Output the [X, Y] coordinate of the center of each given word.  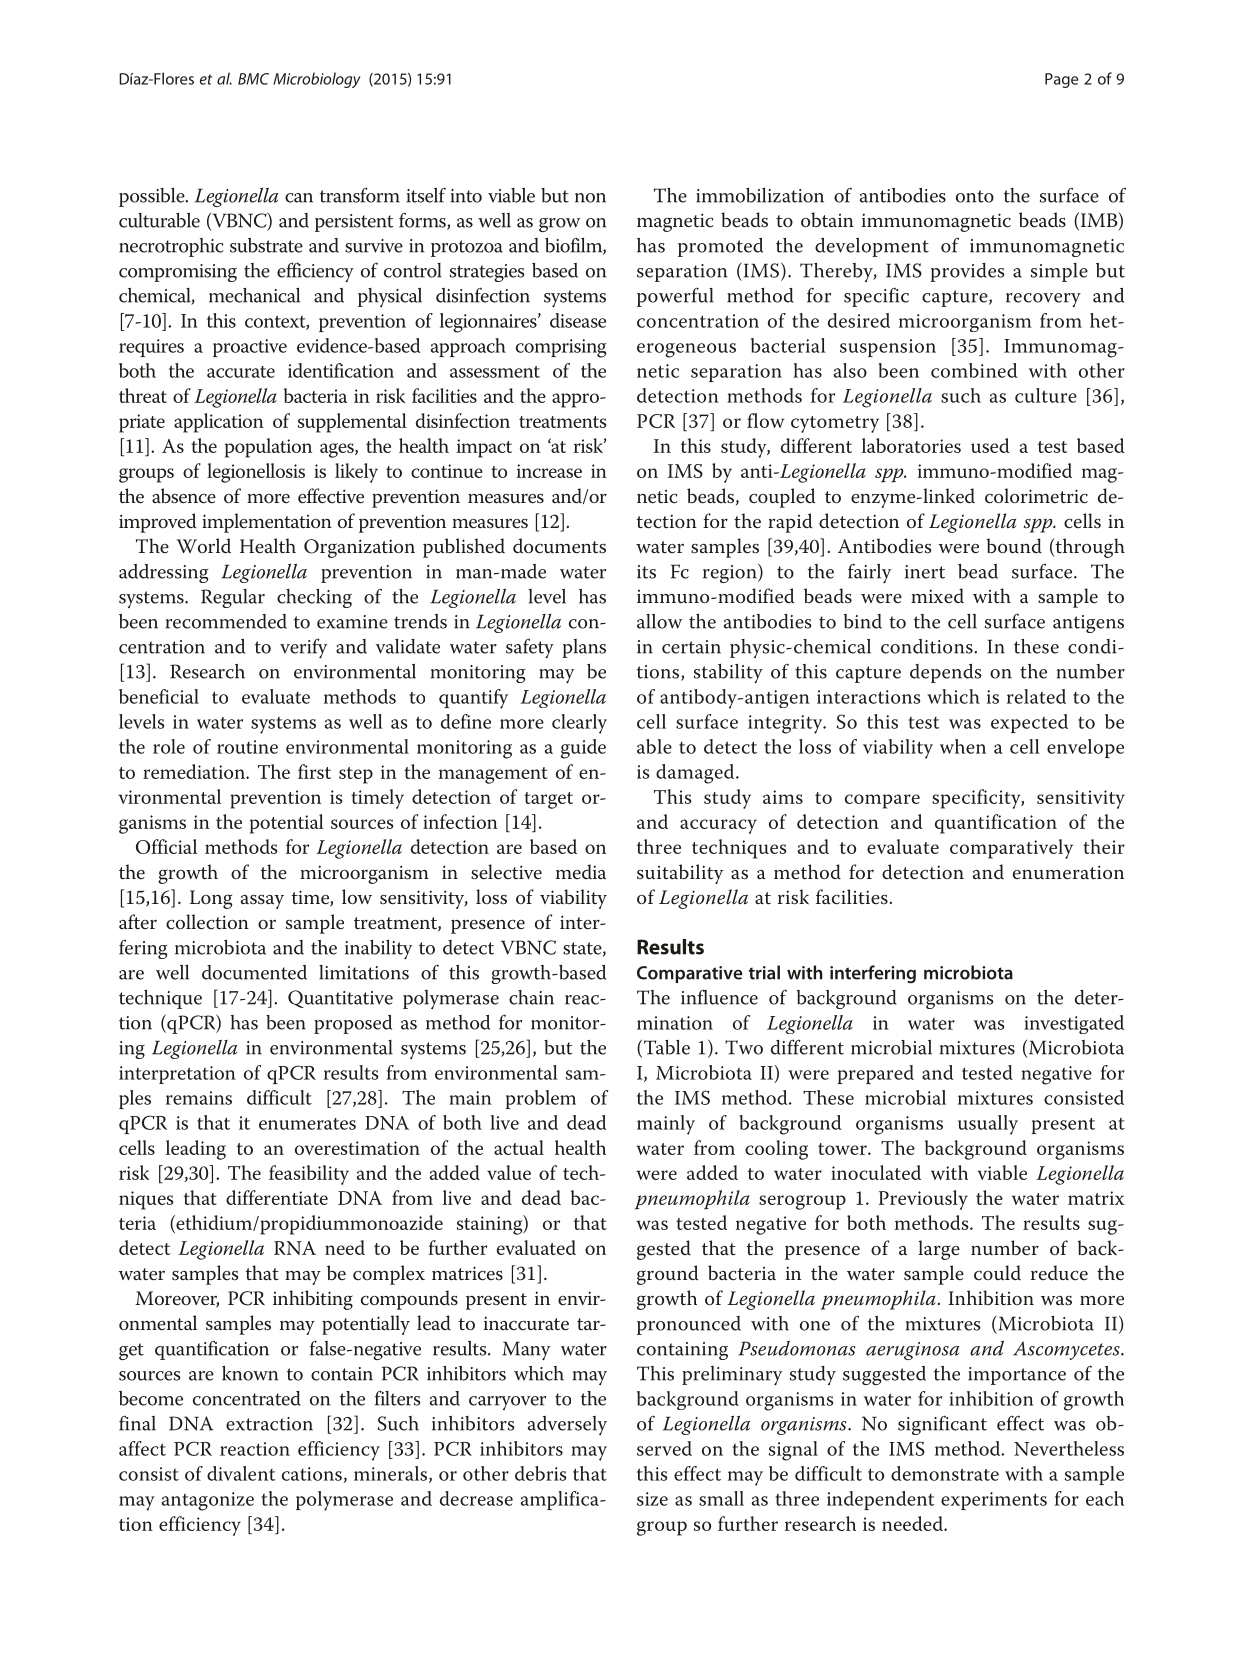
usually [988, 1125]
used [990, 445]
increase [549, 471]
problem [541, 1099]
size [652, 1499]
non [590, 198]
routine [247, 747]
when [963, 746]
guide [583, 749]
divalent [241, 1473]
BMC [253, 79]
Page [1061, 80]
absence [184, 496]
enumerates [307, 1124]
